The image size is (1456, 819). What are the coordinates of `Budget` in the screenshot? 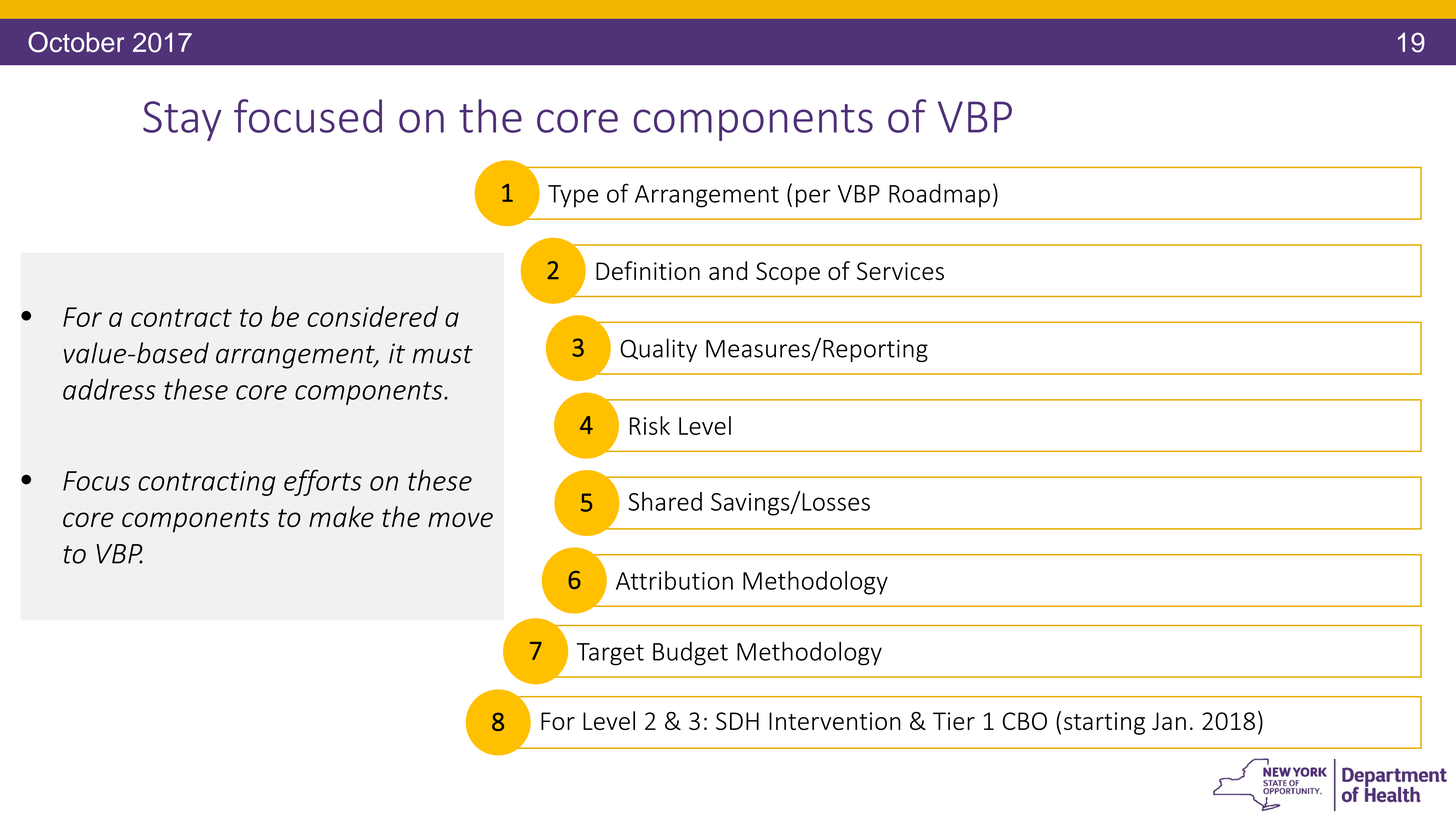 It's located at (690, 654).
